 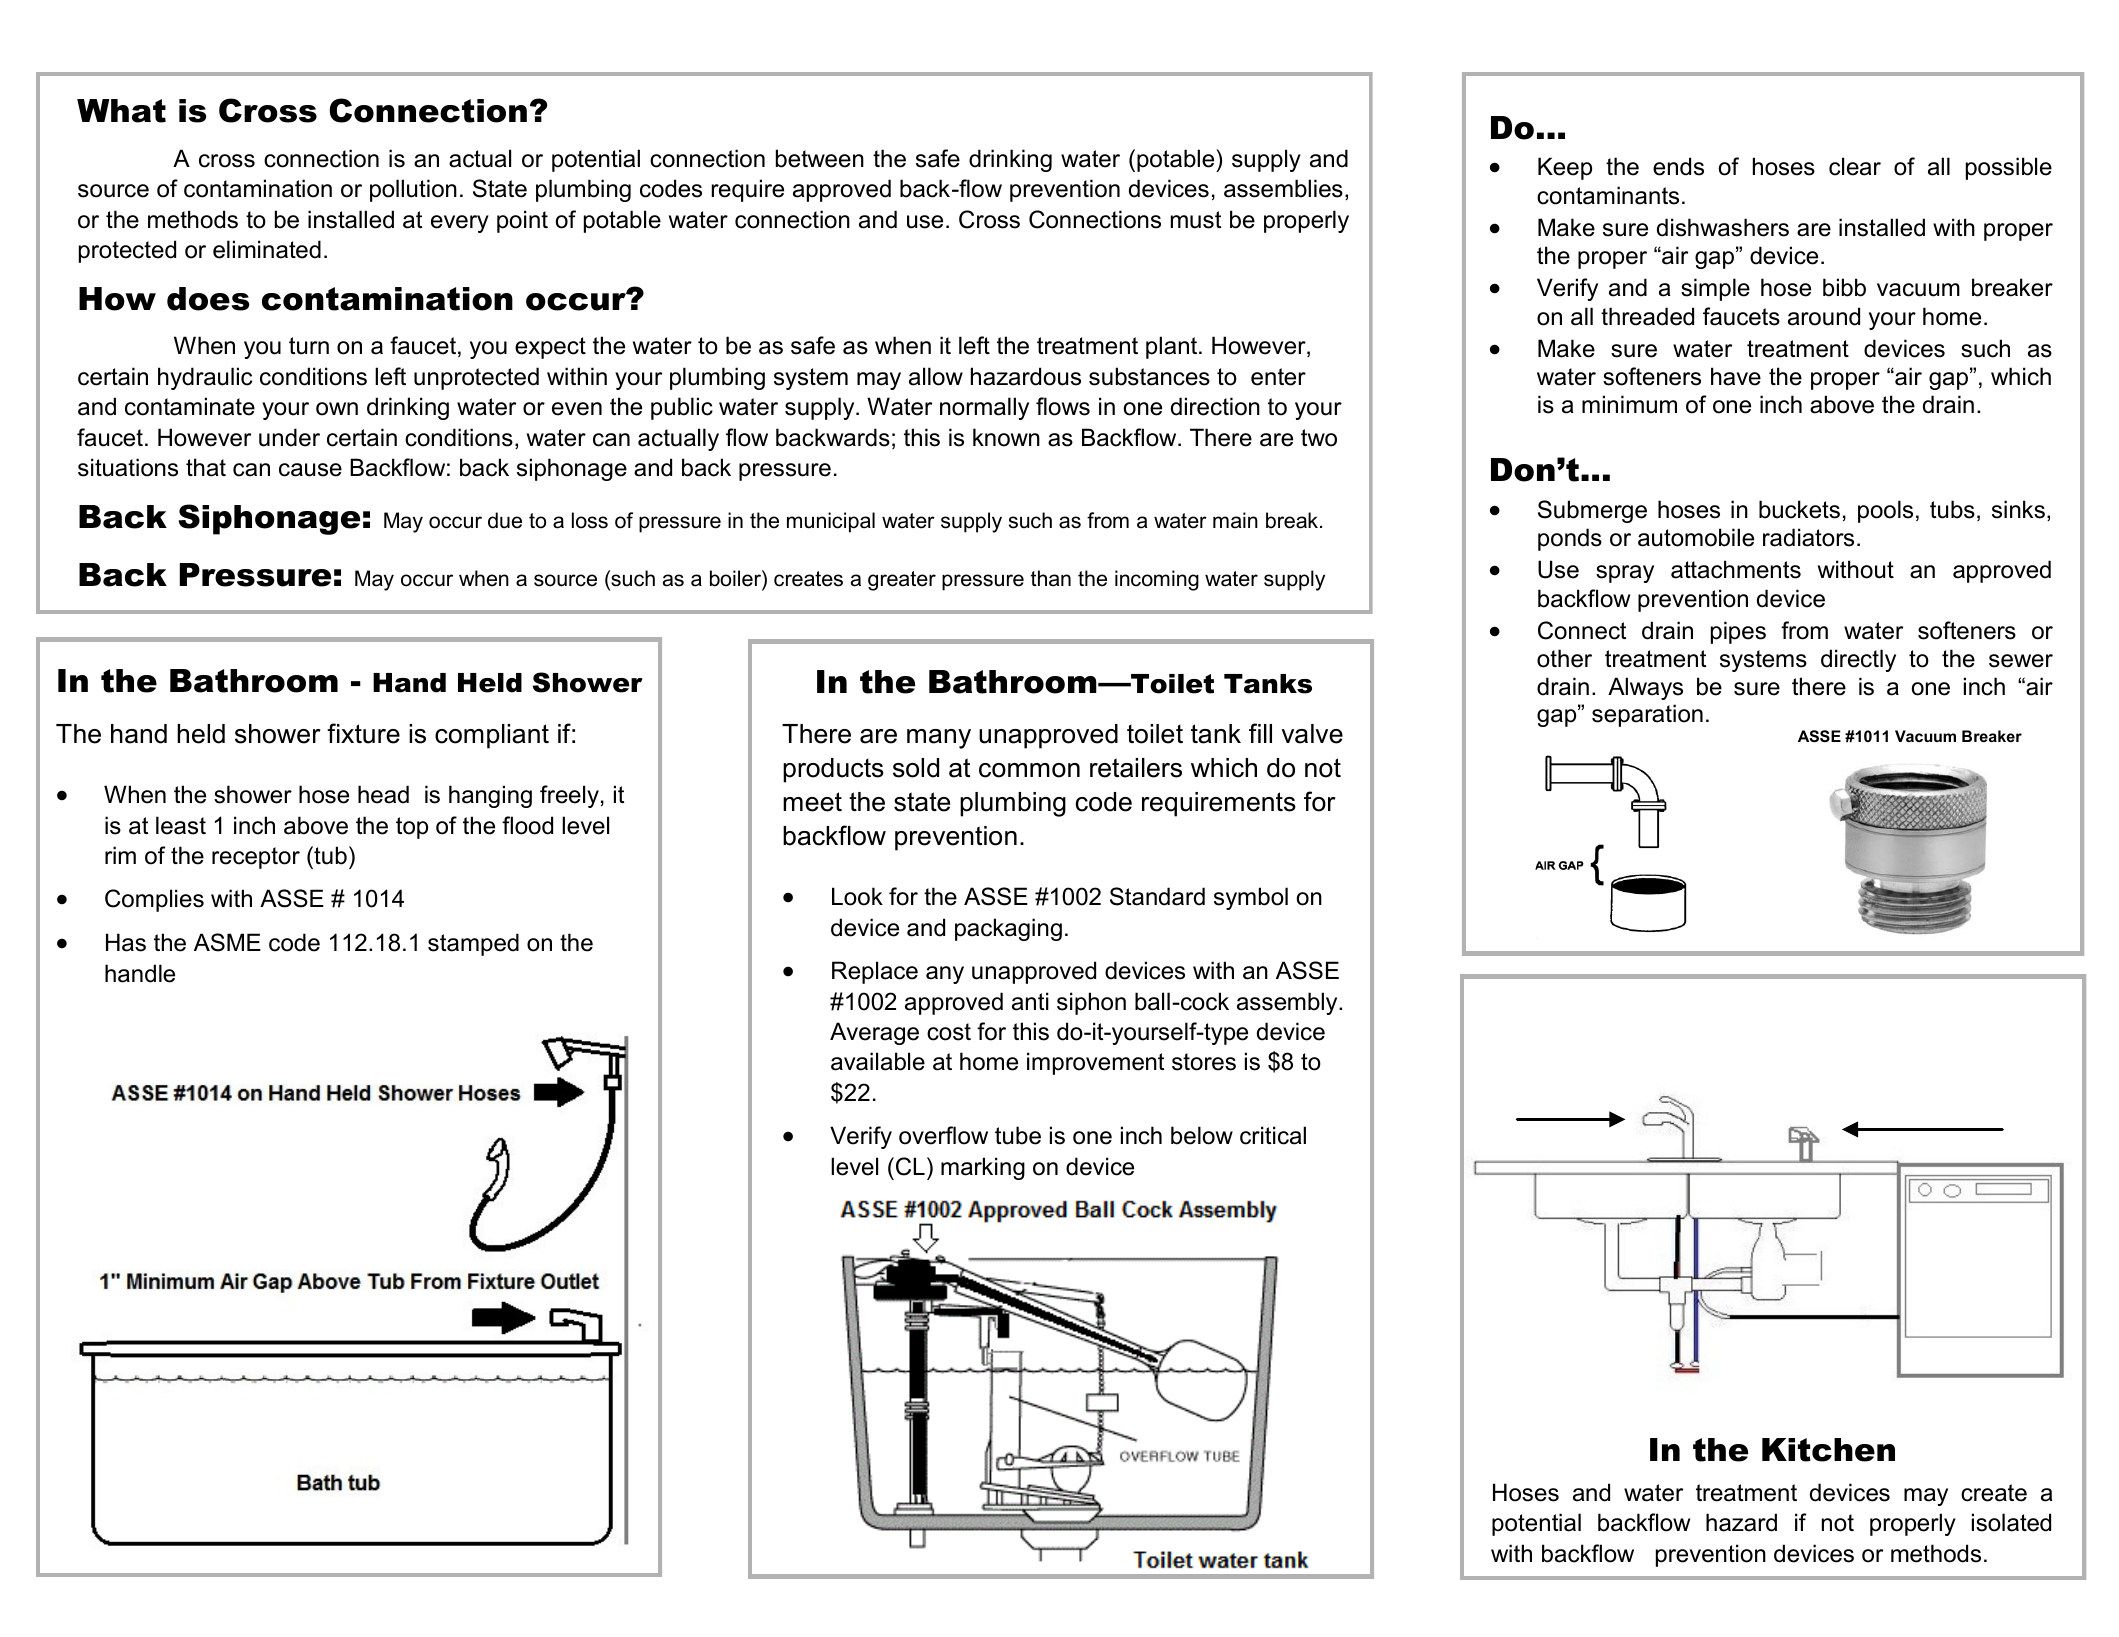 I want to click on isolated, so click(x=2011, y=1522).
